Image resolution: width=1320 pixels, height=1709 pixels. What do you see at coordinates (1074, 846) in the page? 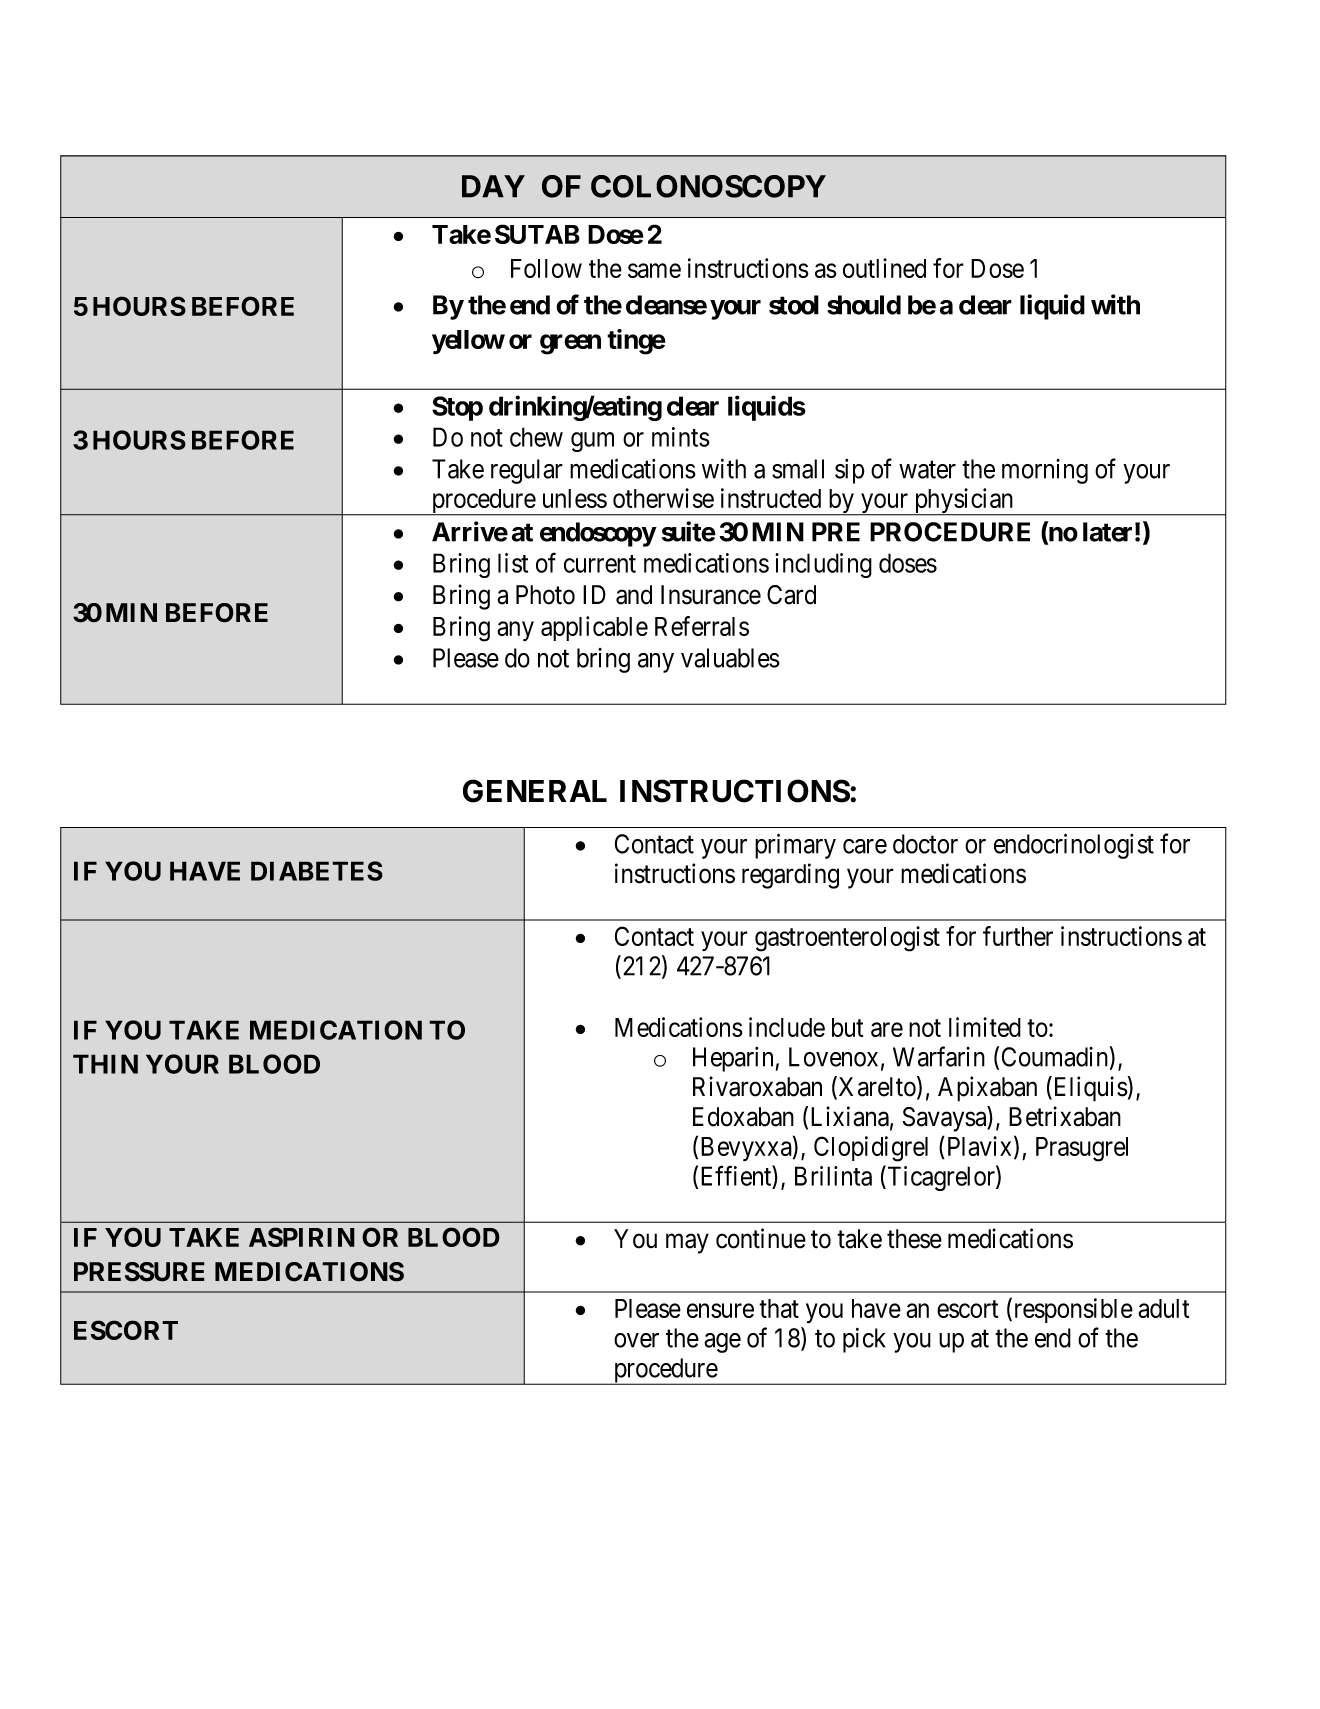
I see `endocrinologist` at bounding box center [1074, 846].
